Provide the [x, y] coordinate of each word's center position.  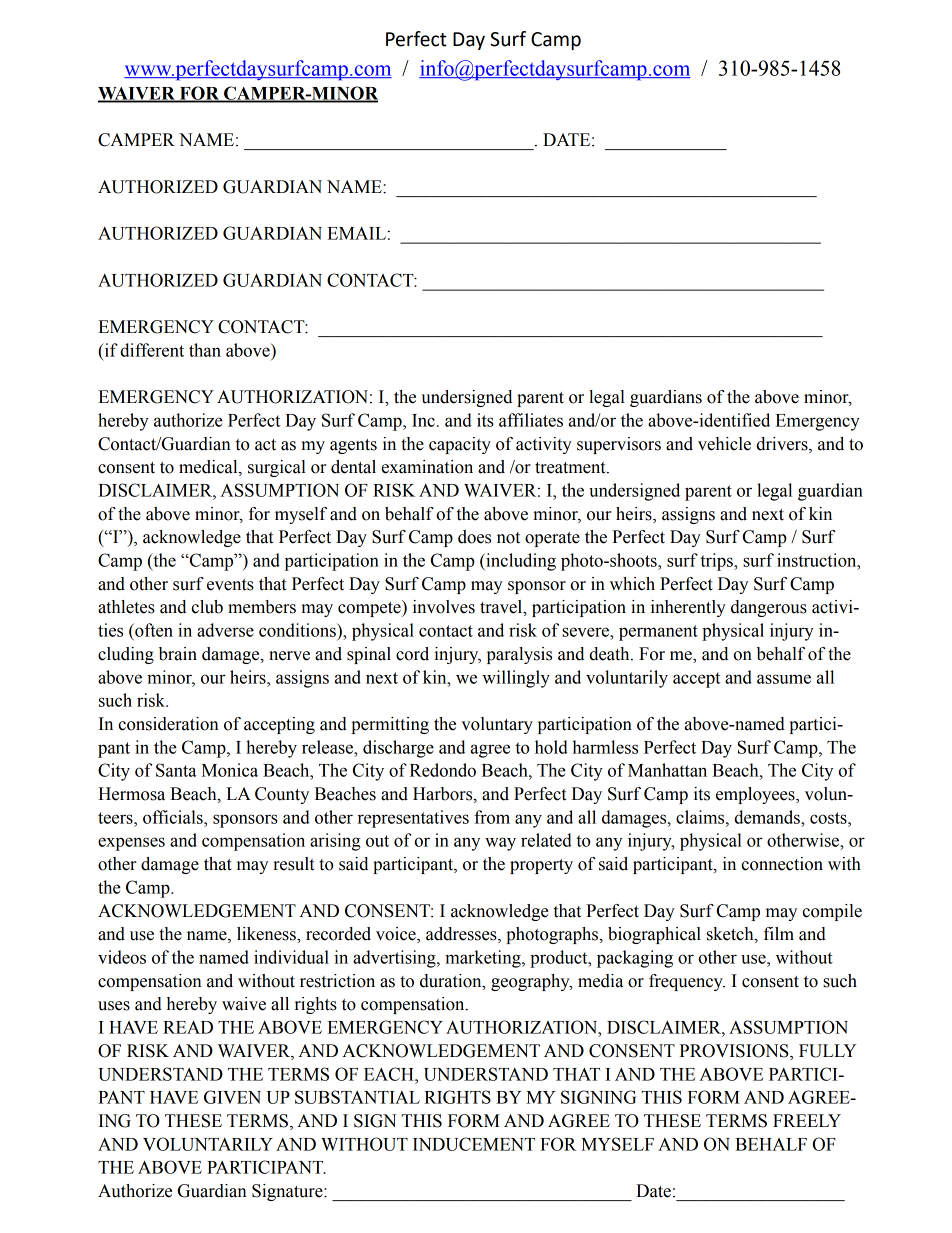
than [205, 350]
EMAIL [356, 233]
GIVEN [232, 1097]
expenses [131, 844]
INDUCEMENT [474, 1144]
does [474, 537]
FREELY [807, 1120]
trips [717, 562]
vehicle [724, 444]
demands [768, 817]
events [230, 585]
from [492, 817]
